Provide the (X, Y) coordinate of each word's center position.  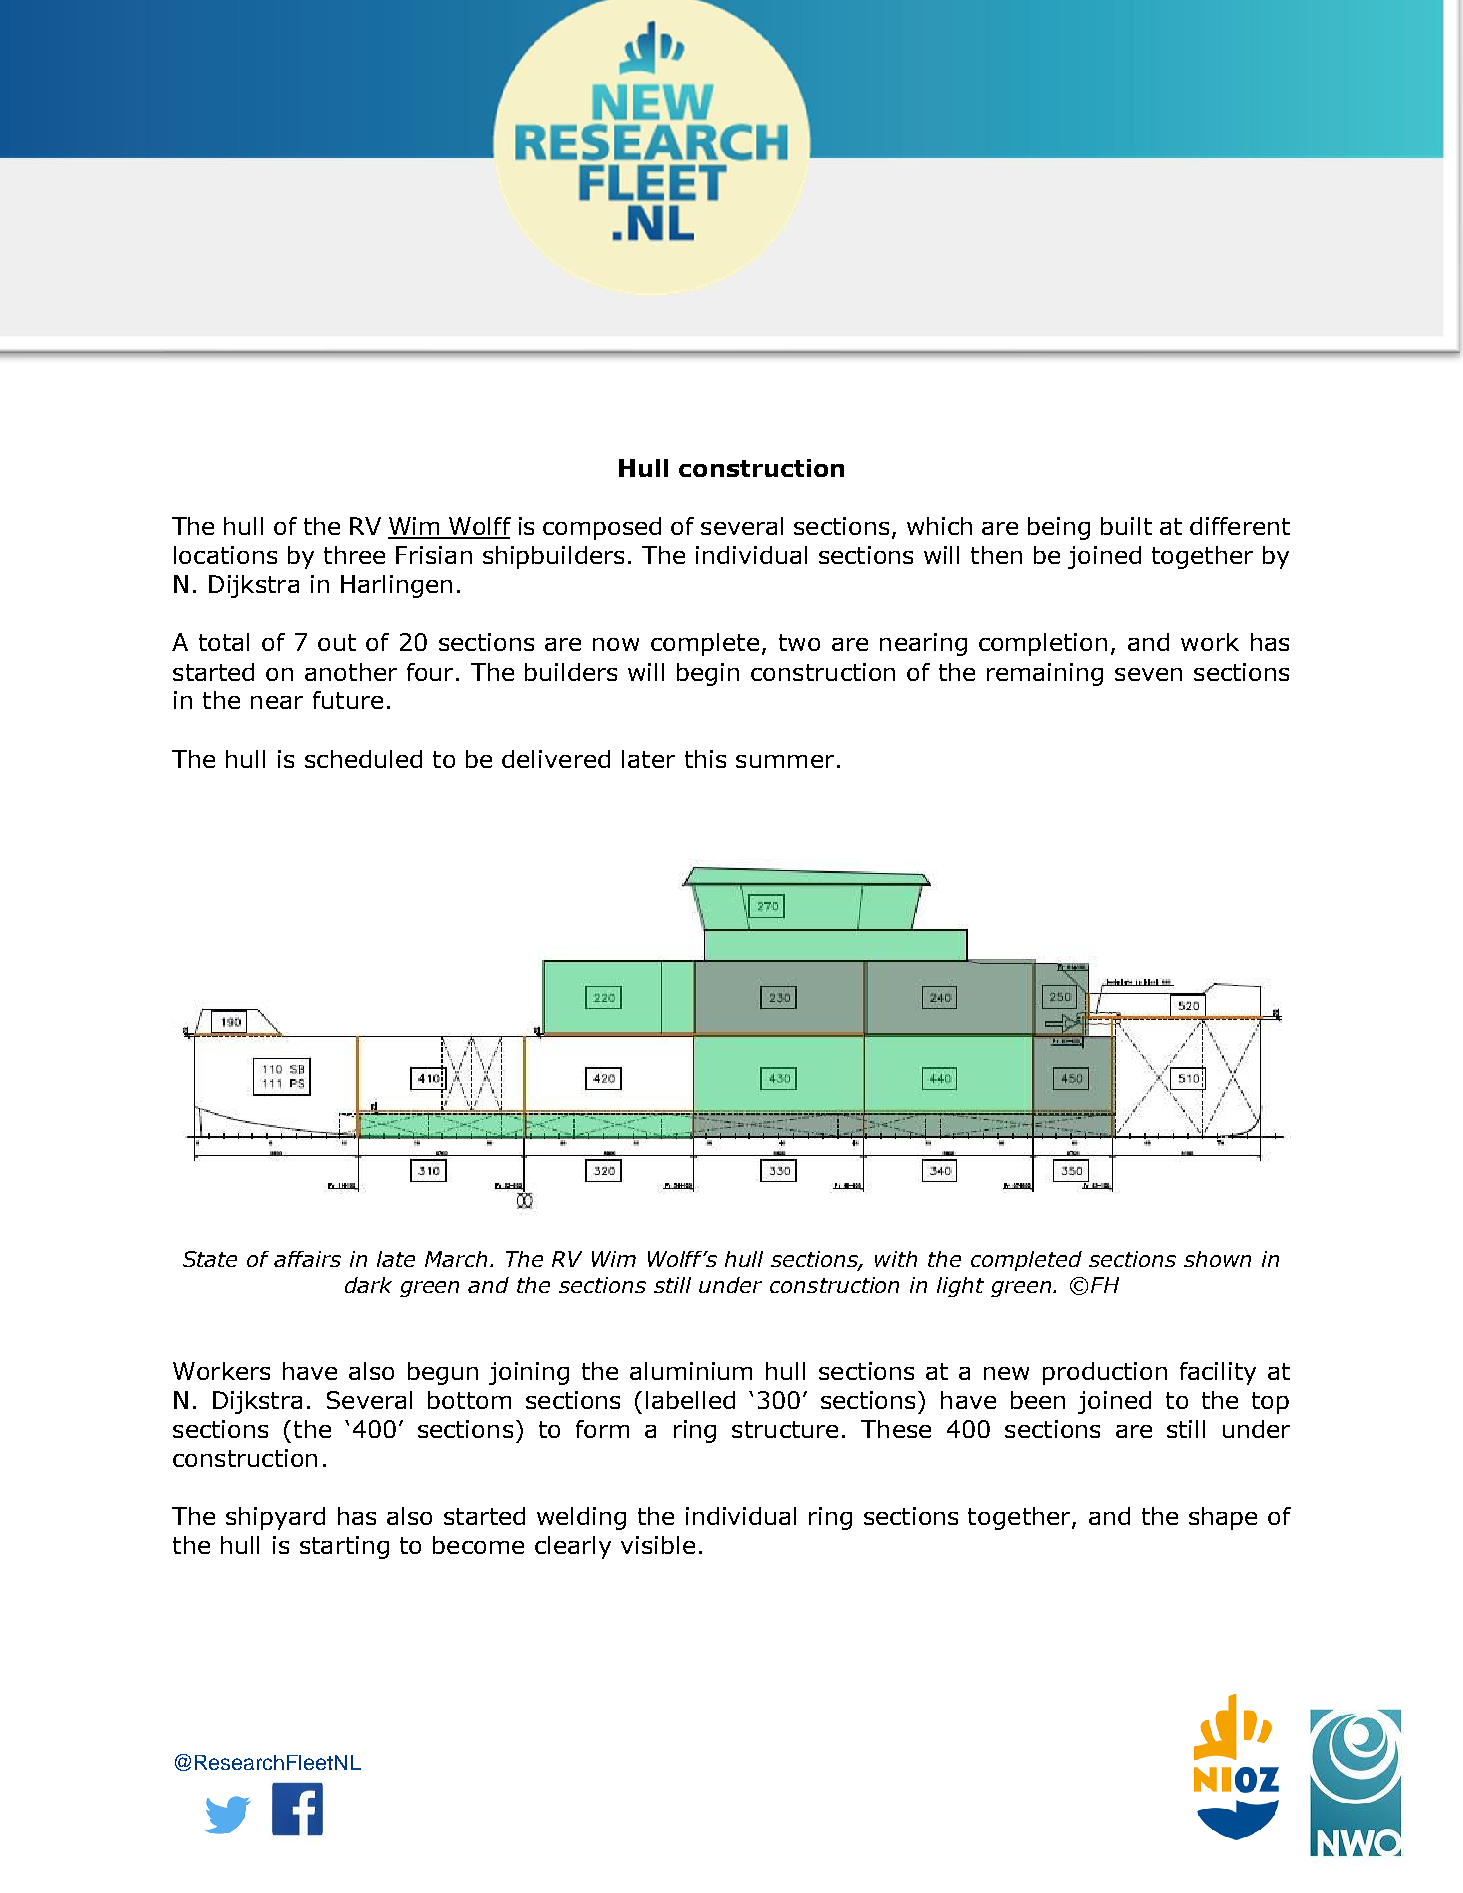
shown (1217, 1259)
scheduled (363, 759)
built (1126, 526)
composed (602, 528)
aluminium (691, 1371)
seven (1148, 674)
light (960, 1287)
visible (658, 1545)
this (705, 759)
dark (368, 1285)
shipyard (275, 1518)
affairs (307, 1259)
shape (1223, 1518)
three (354, 555)
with (896, 1259)
